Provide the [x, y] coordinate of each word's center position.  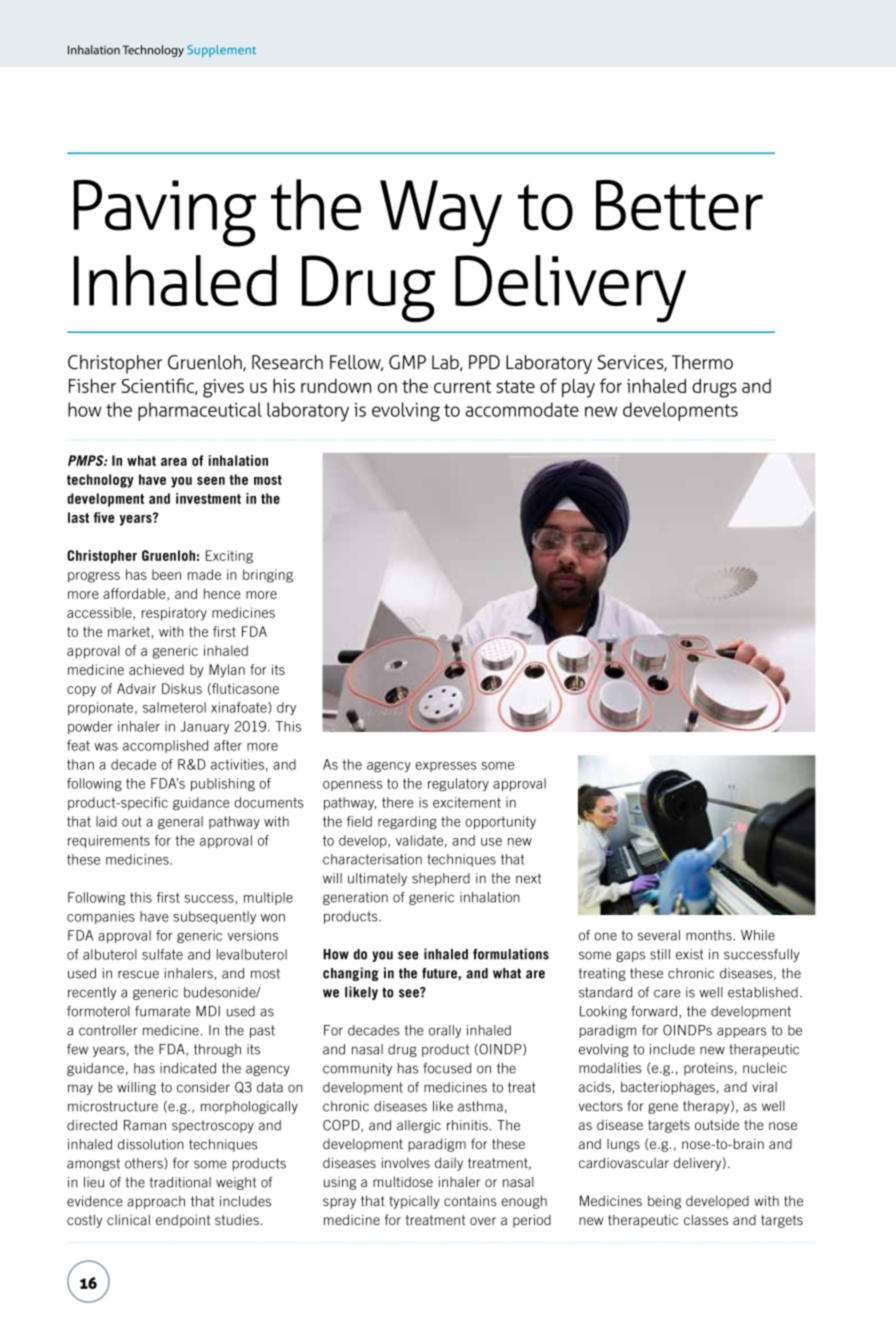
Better [679, 205]
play [578, 388]
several [659, 935]
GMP [407, 362]
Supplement [221, 51]
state [515, 386]
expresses [446, 767]
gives [223, 388]
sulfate [162, 954]
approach [156, 1202]
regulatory [458, 784]
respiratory [174, 614]
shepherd [441, 879]
